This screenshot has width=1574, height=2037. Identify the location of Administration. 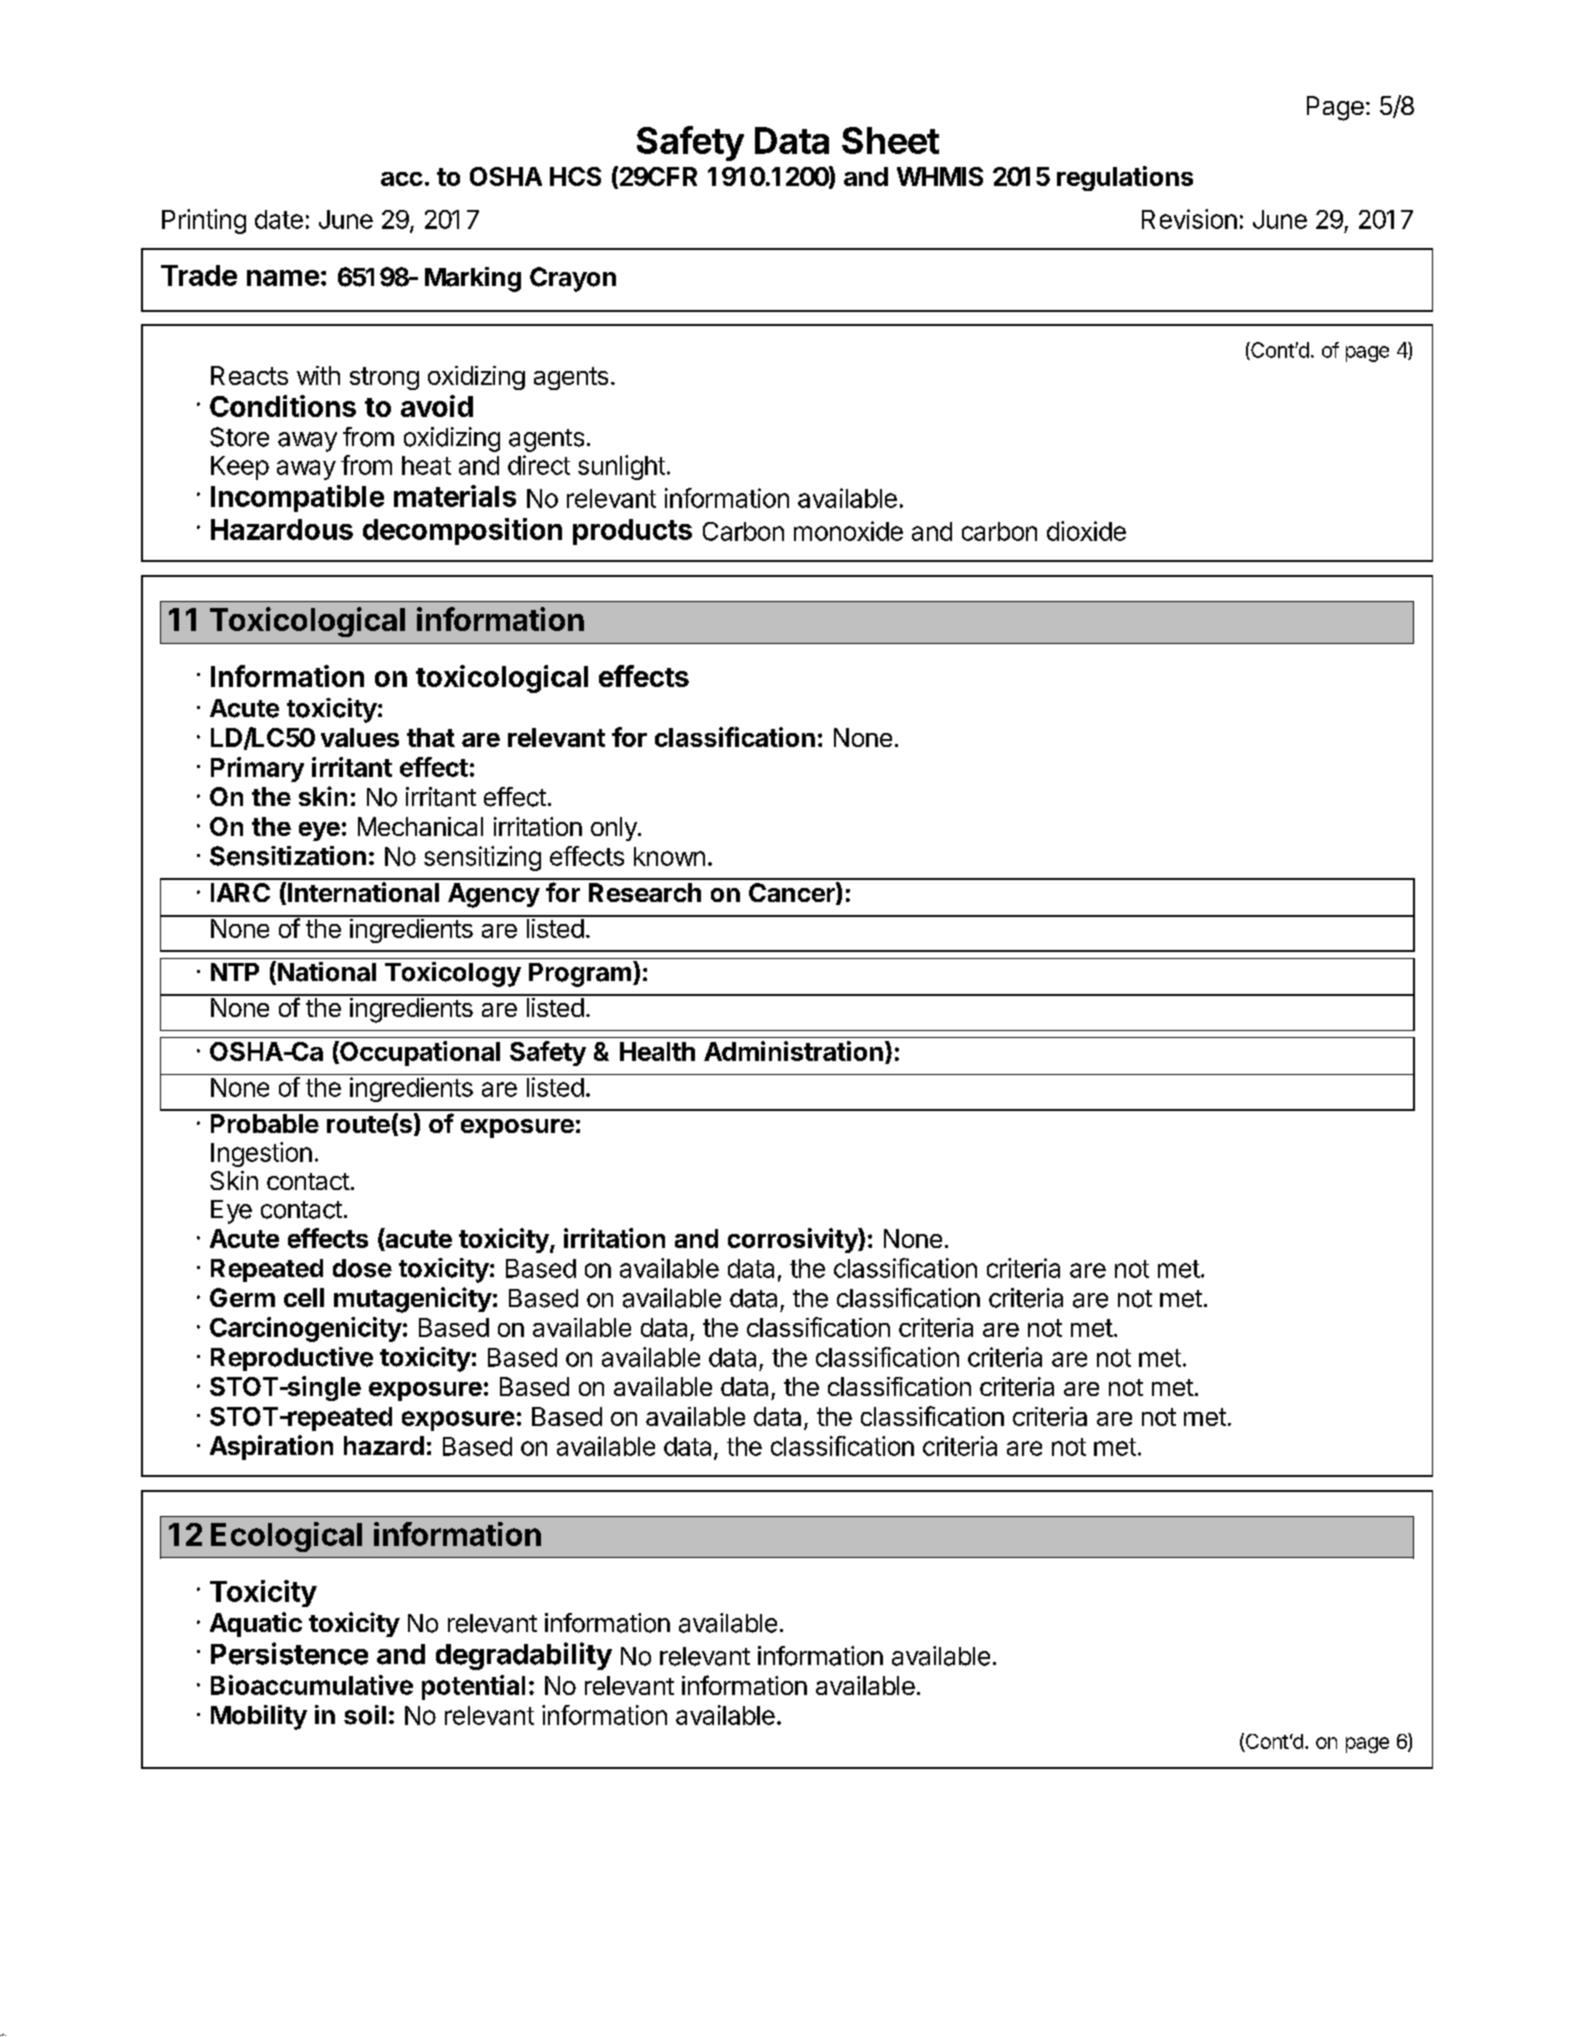
(793, 1051).
